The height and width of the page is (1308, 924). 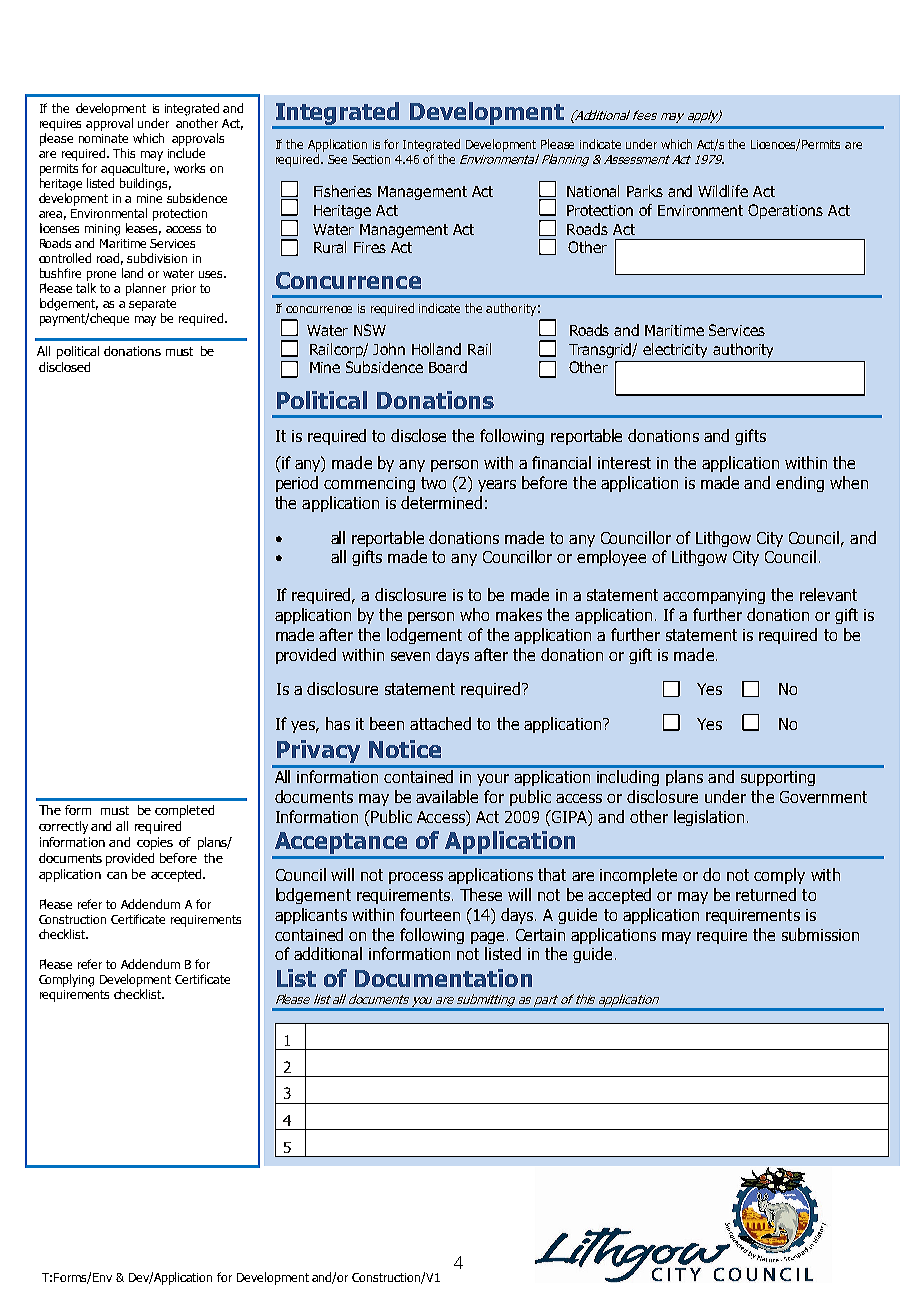 What do you see at coordinates (714, 596) in the page?
I see `accompanying` at bounding box center [714, 596].
